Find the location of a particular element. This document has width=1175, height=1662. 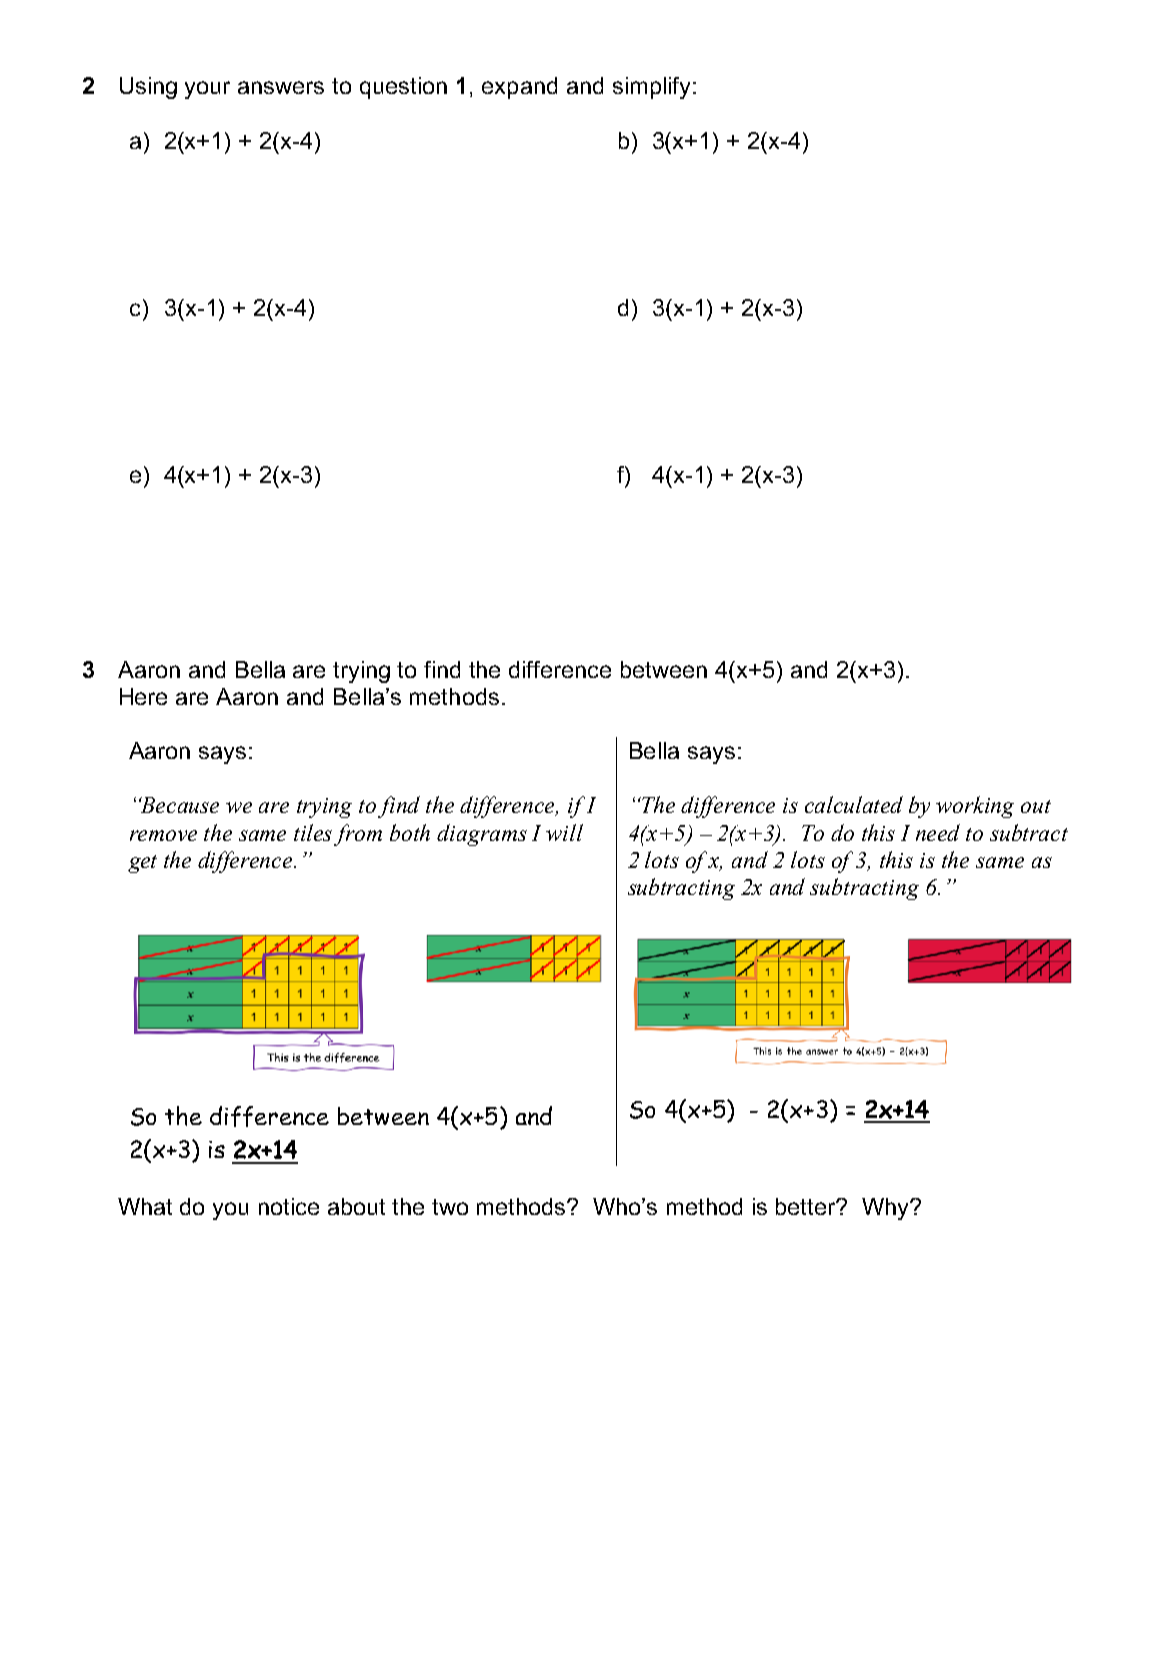

two is located at coordinates (450, 1207).
